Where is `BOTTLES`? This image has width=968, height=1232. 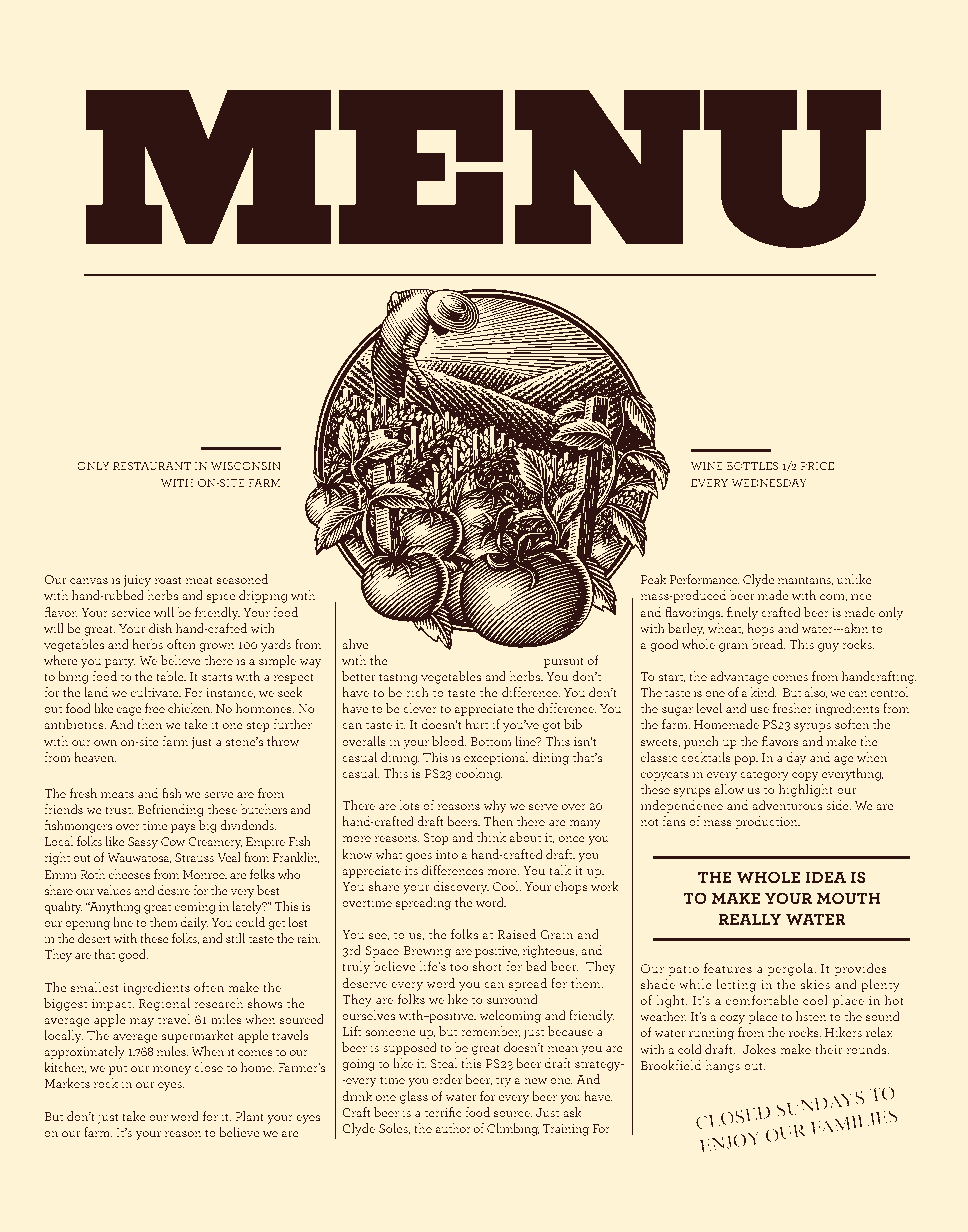 BOTTLES is located at coordinates (752, 466).
